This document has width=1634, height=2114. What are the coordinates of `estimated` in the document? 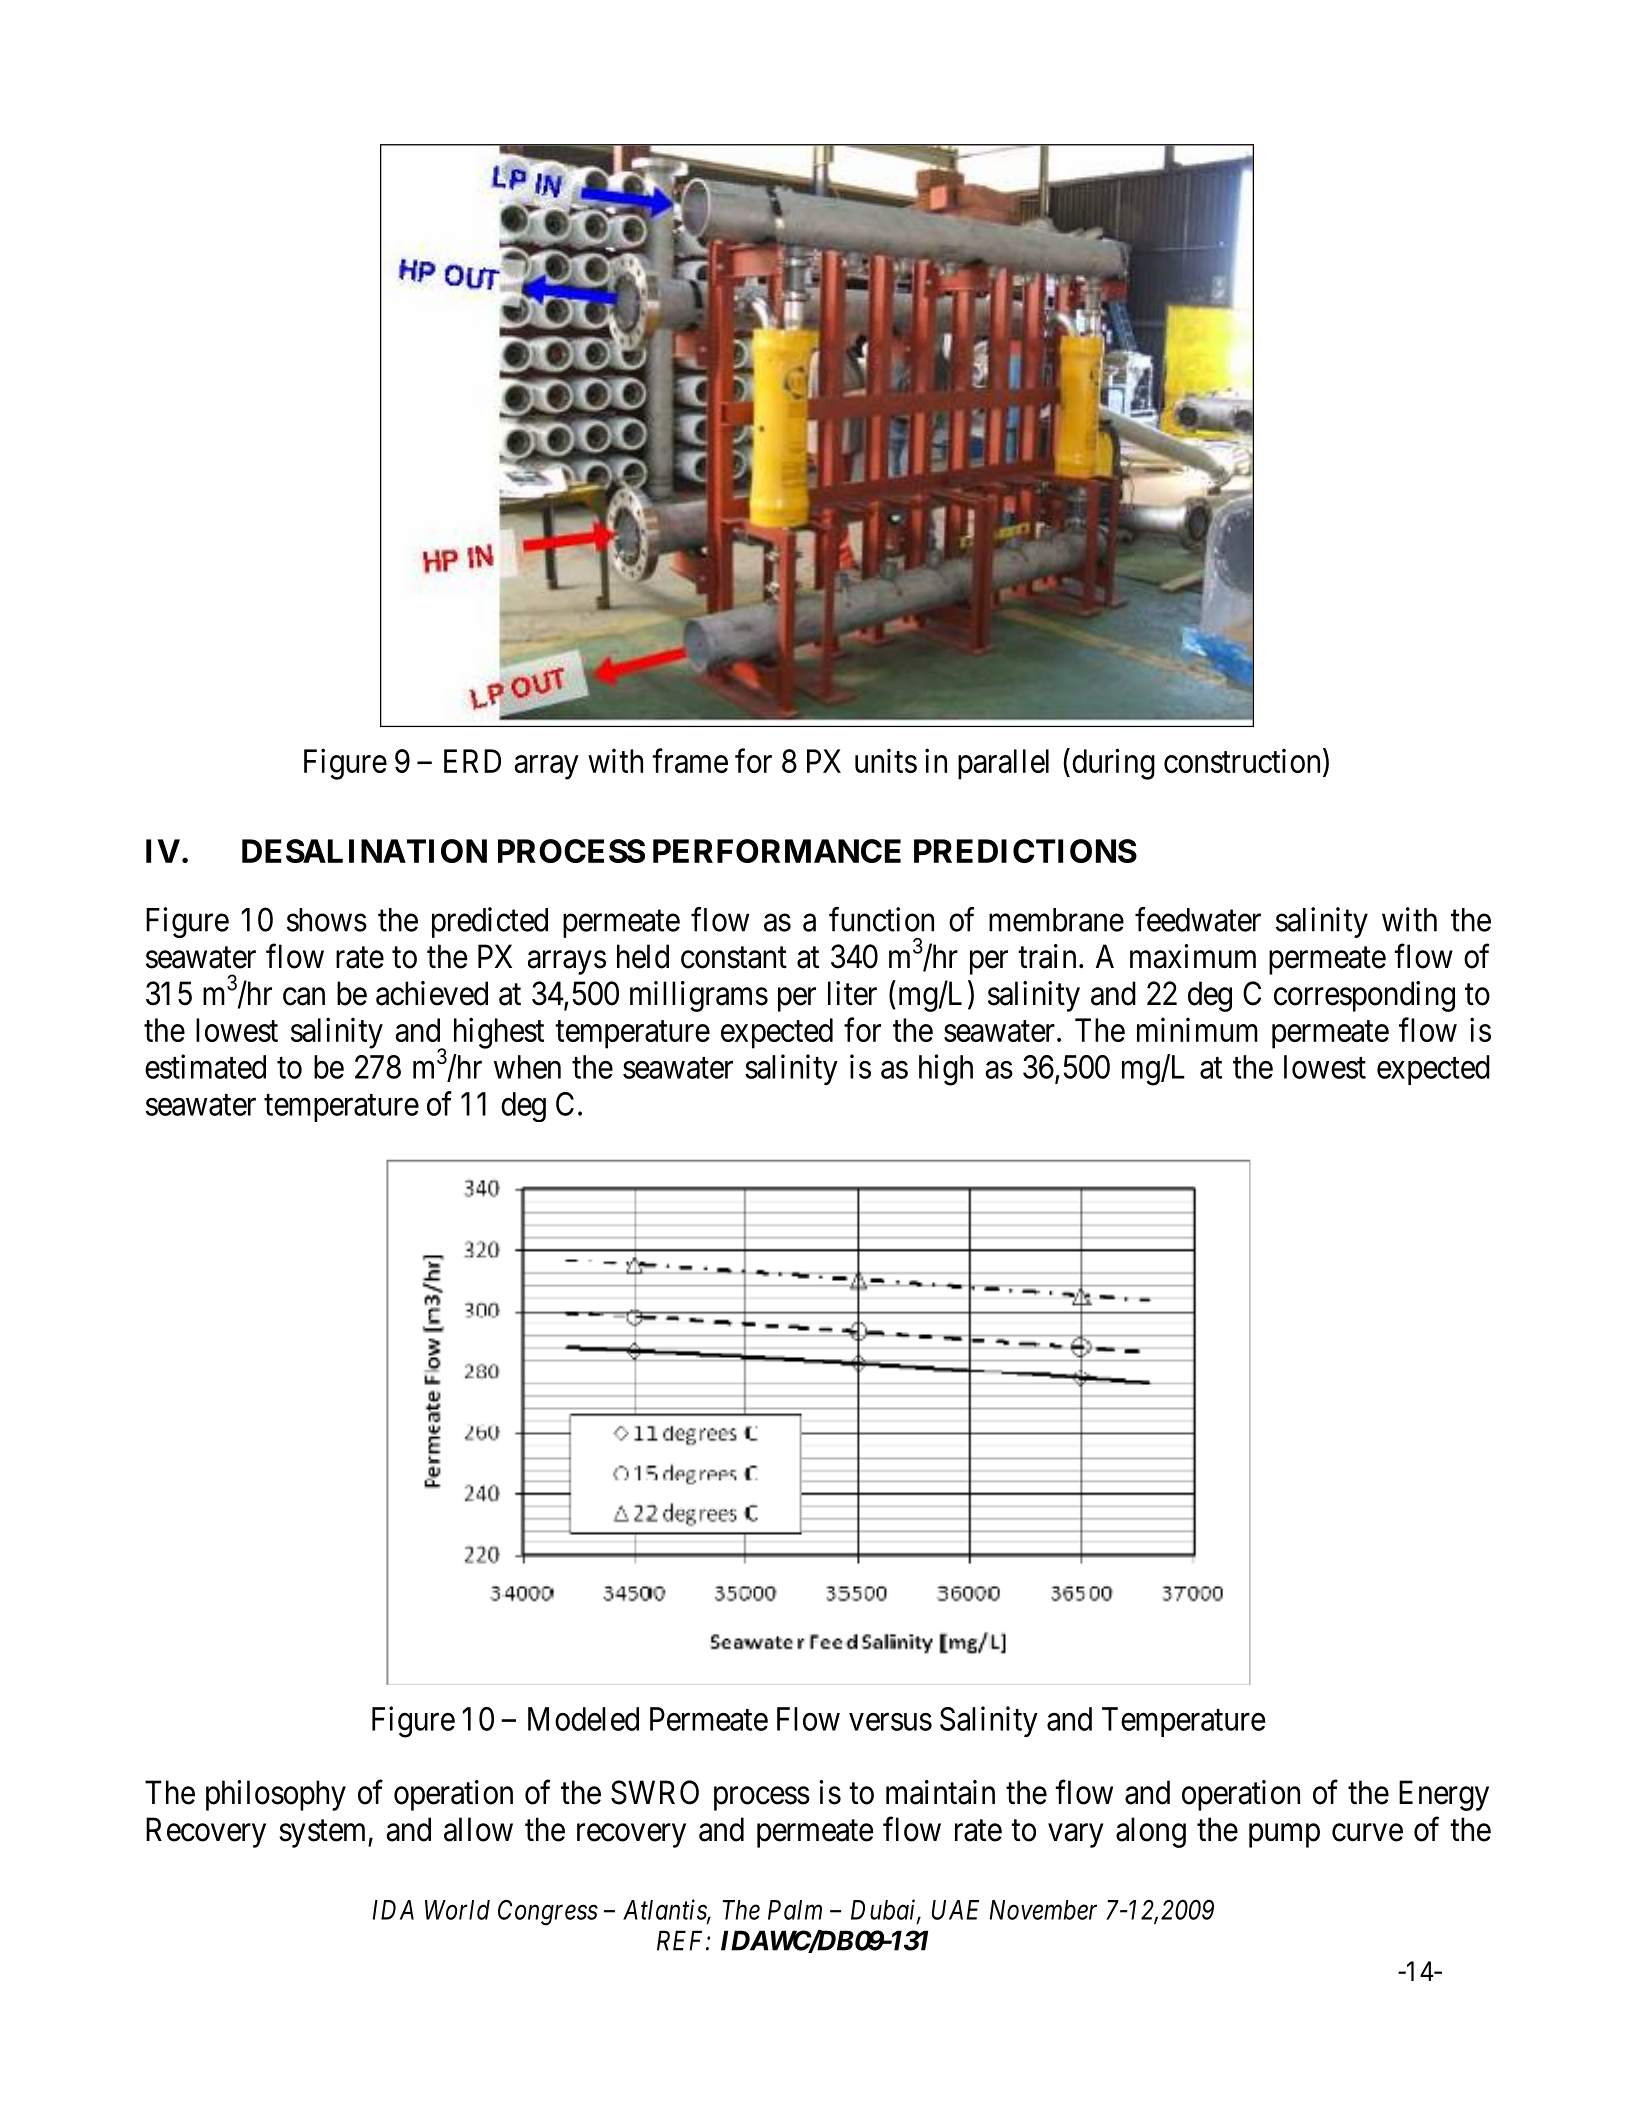 It's located at (205, 1066).
